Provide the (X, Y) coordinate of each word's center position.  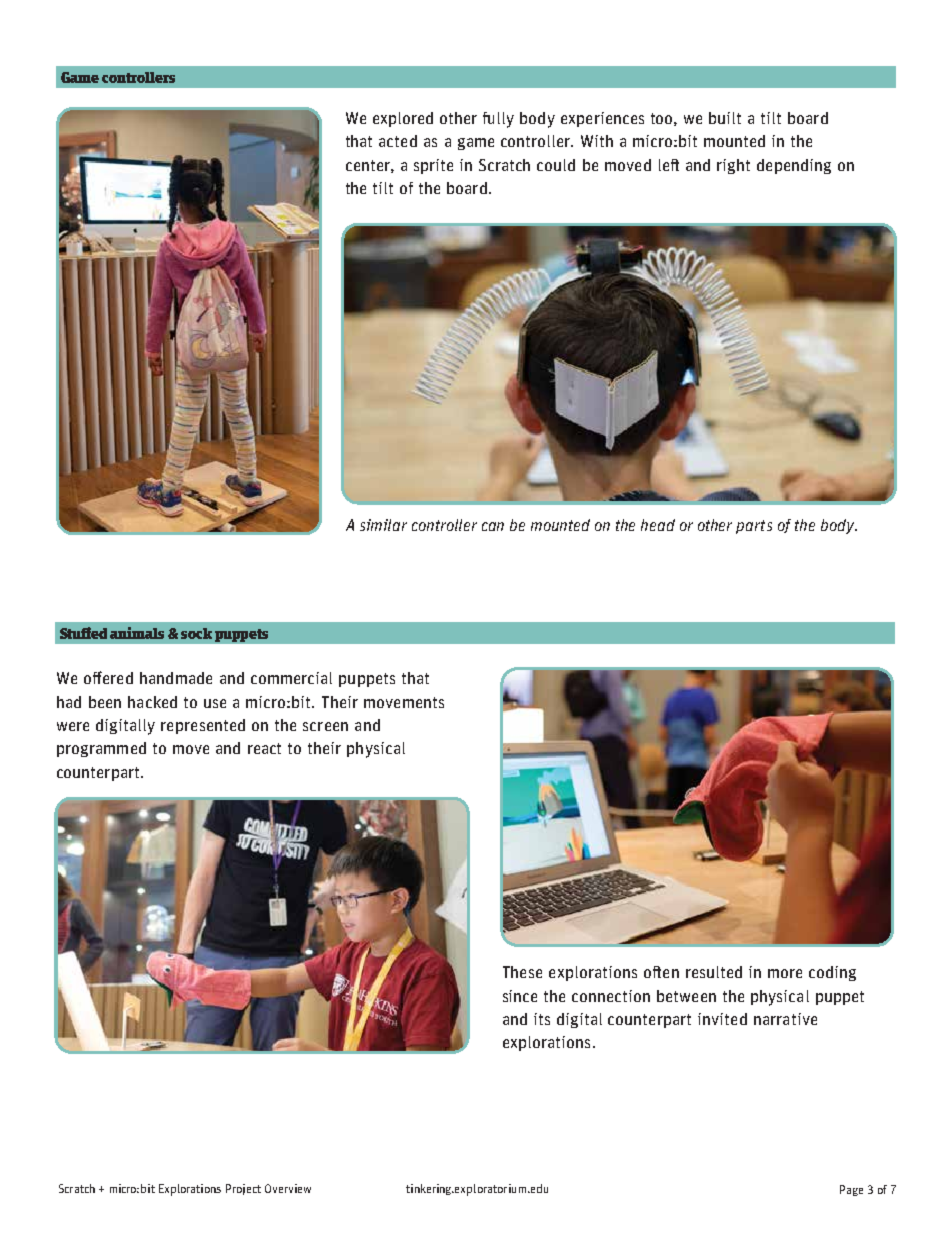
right (733, 166)
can (493, 526)
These (522, 972)
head (658, 525)
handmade (176, 678)
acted (398, 141)
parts (754, 527)
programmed (101, 749)
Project (243, 1189)
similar (383, 525)
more (785, 973)
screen (325, 726)
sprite (433, 166)
